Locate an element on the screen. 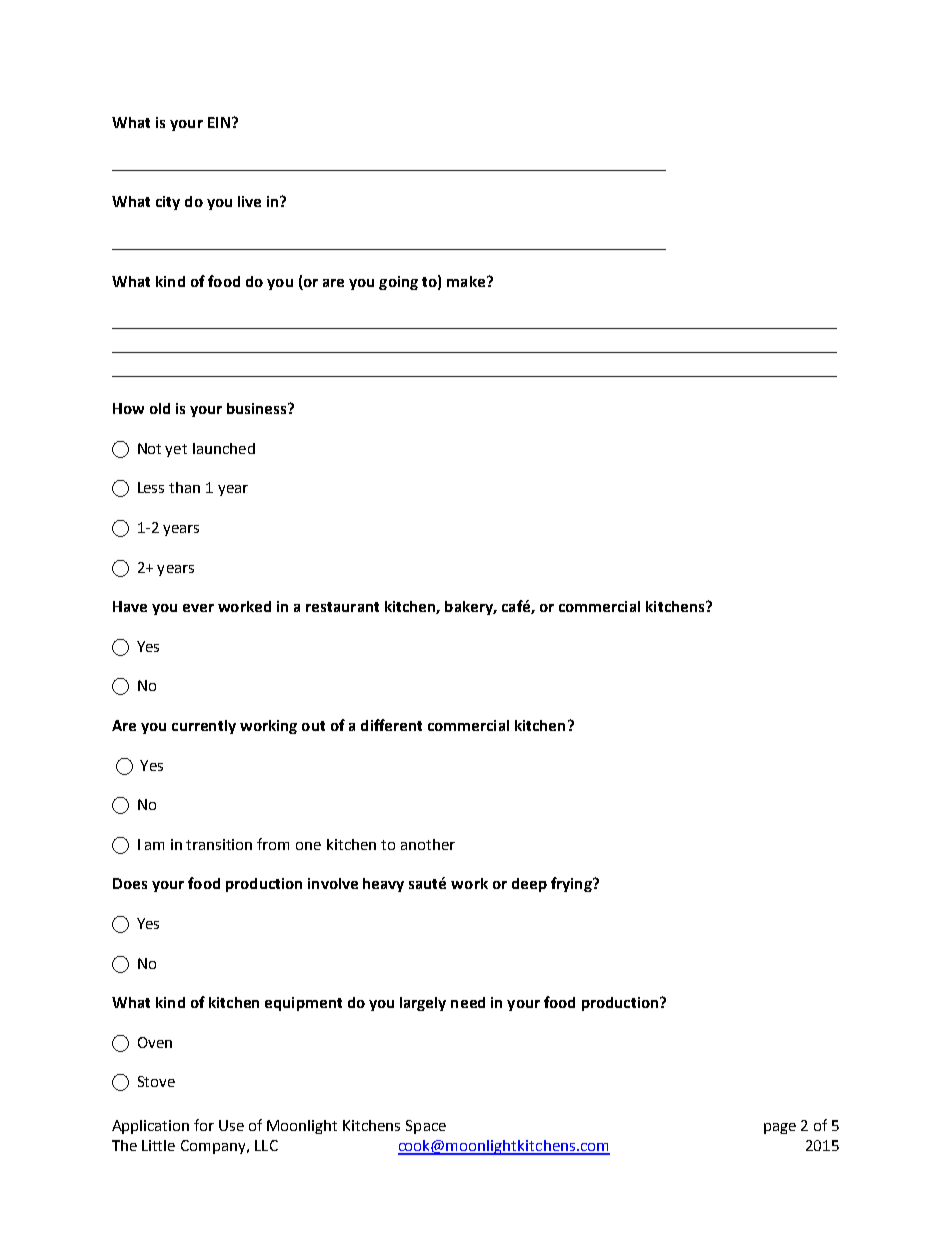 This screenshot has width=952, height=1233. restaurant is located at coordinates (342, 607).
